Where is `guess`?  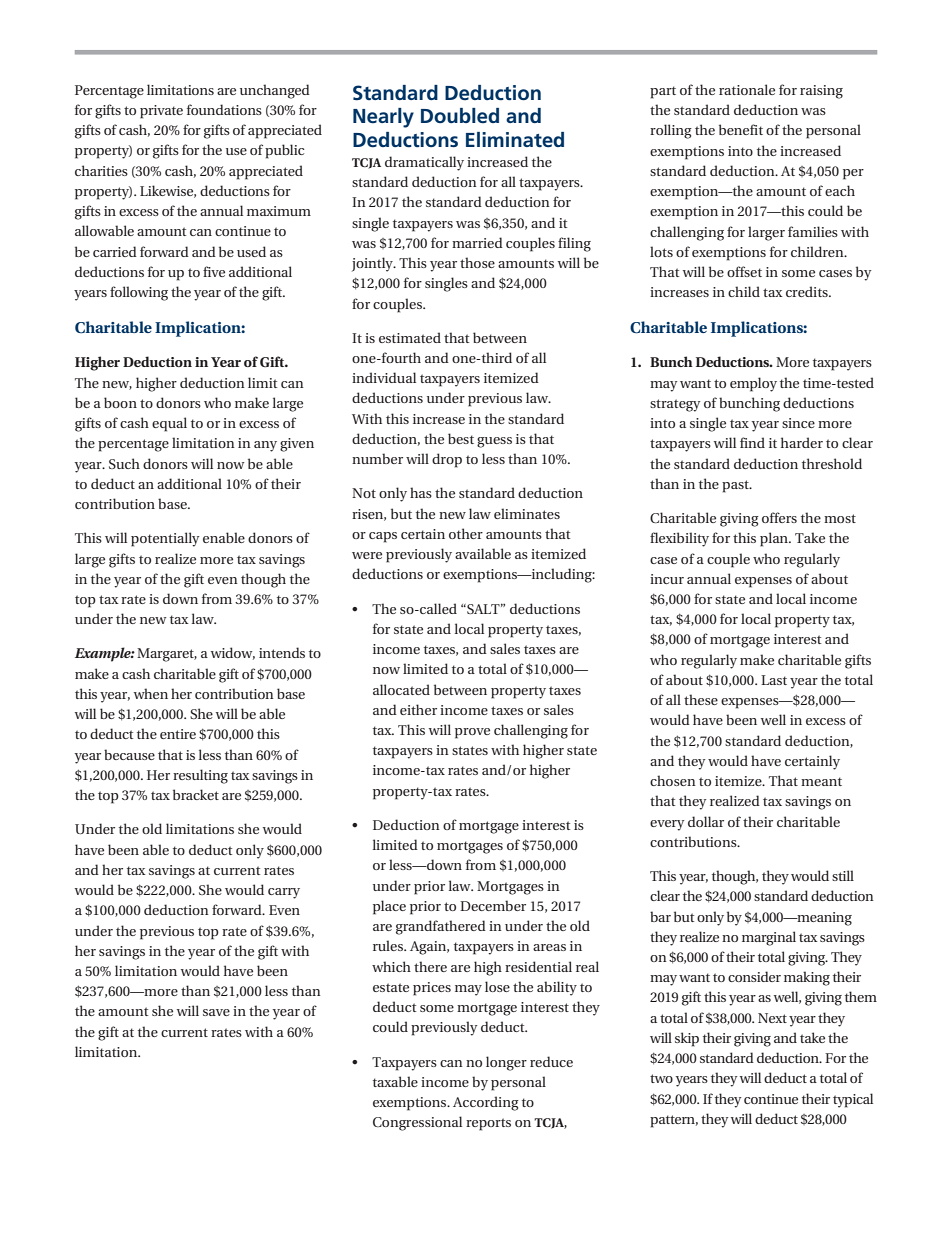 guess is located at coordinates (494, 442).
